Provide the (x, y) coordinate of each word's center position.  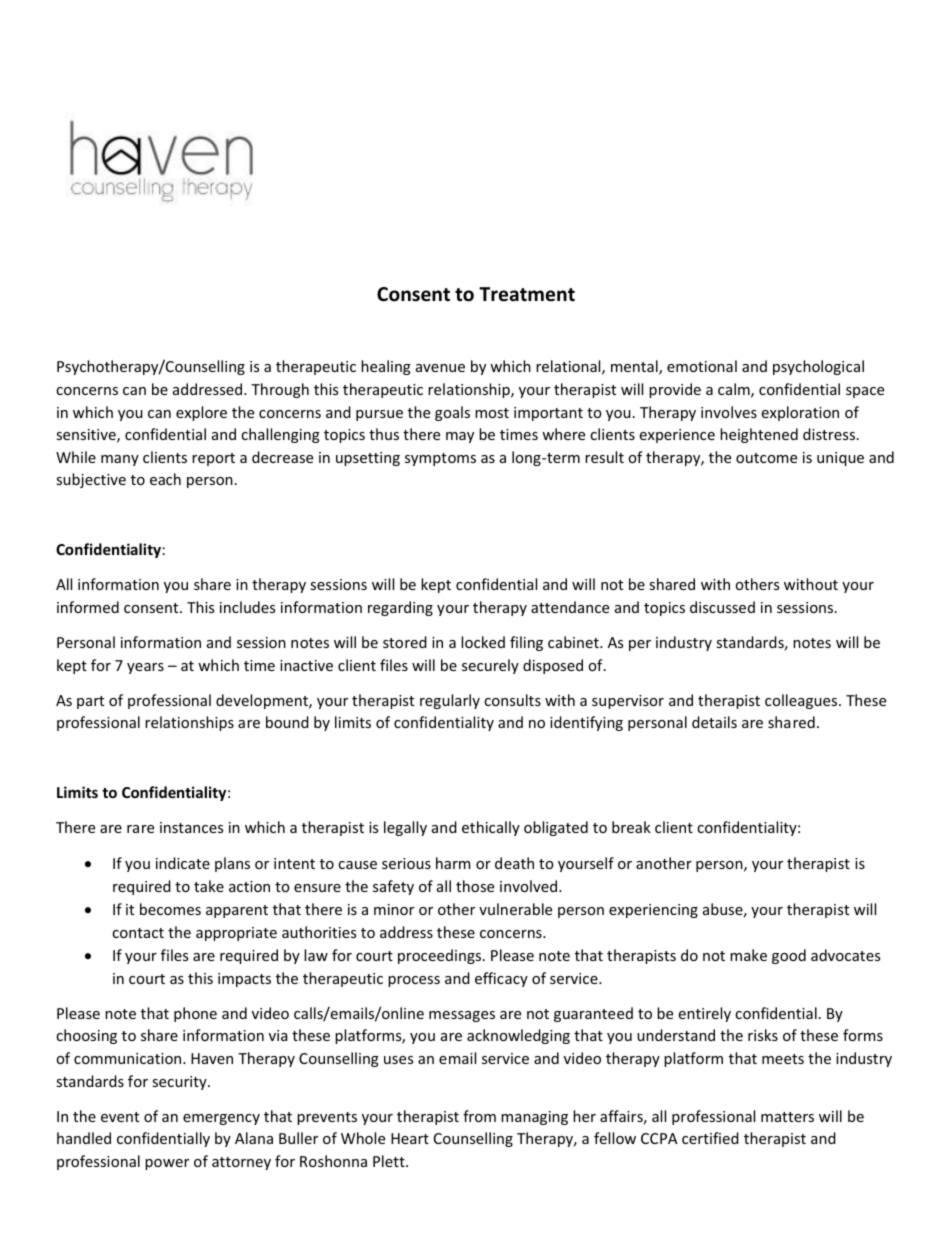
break (631, 827)
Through (280, 390)
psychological (818, 367)
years (145, 668)
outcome (766, 458)
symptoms (440, 459)
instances (191, 827)
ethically (491, 828)
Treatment (527, 294)
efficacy (501, 979)
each (165, 479)
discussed (722, 607)
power (167, 1164)
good (789, 956)
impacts (244, 980)
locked (483, 642)
